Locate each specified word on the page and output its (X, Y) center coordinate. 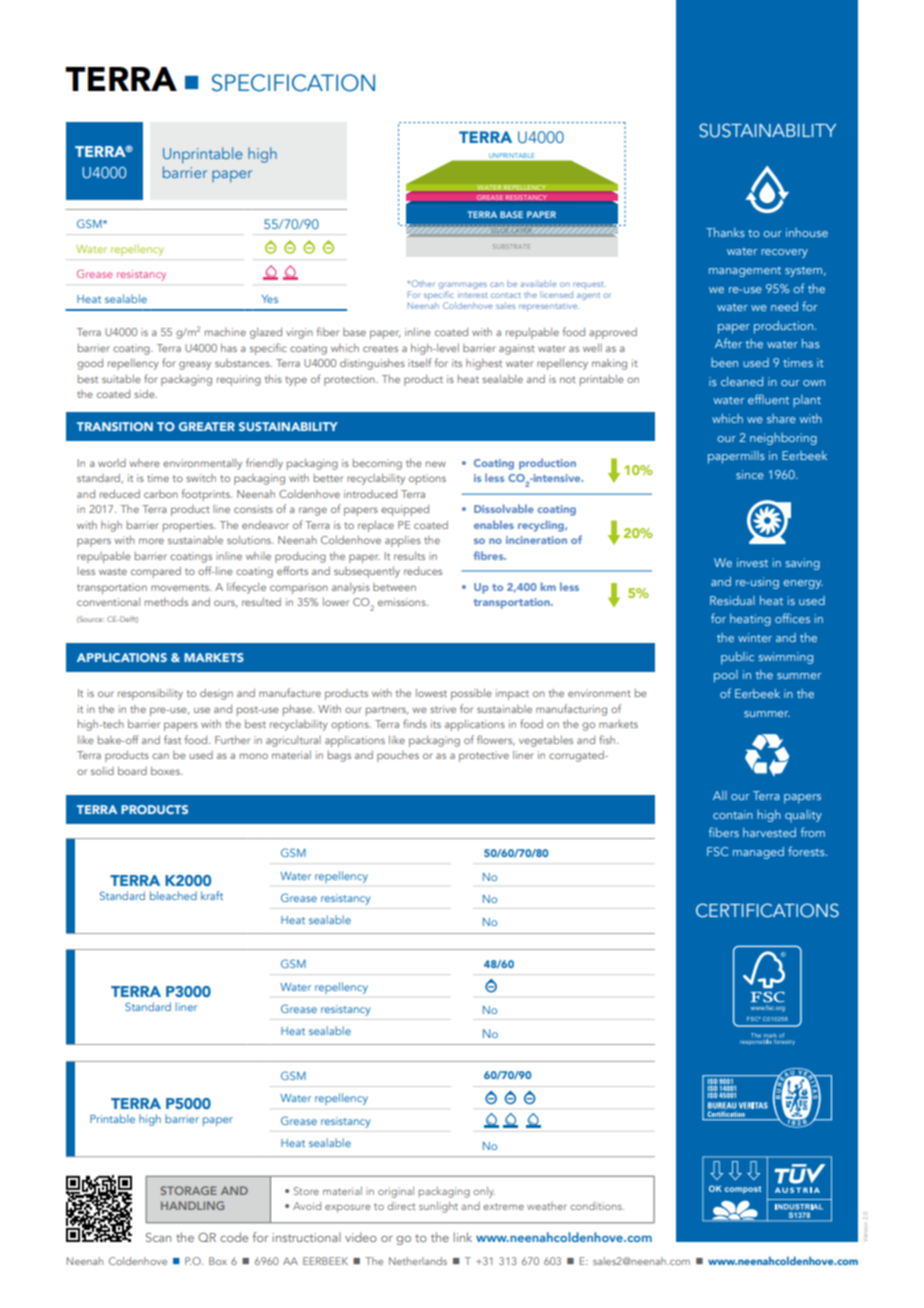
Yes (269, 299)
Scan (158, 1237)
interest (472, 295)
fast (172, 739)
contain (733, 814)
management (745, 272)
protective (484, 756)
